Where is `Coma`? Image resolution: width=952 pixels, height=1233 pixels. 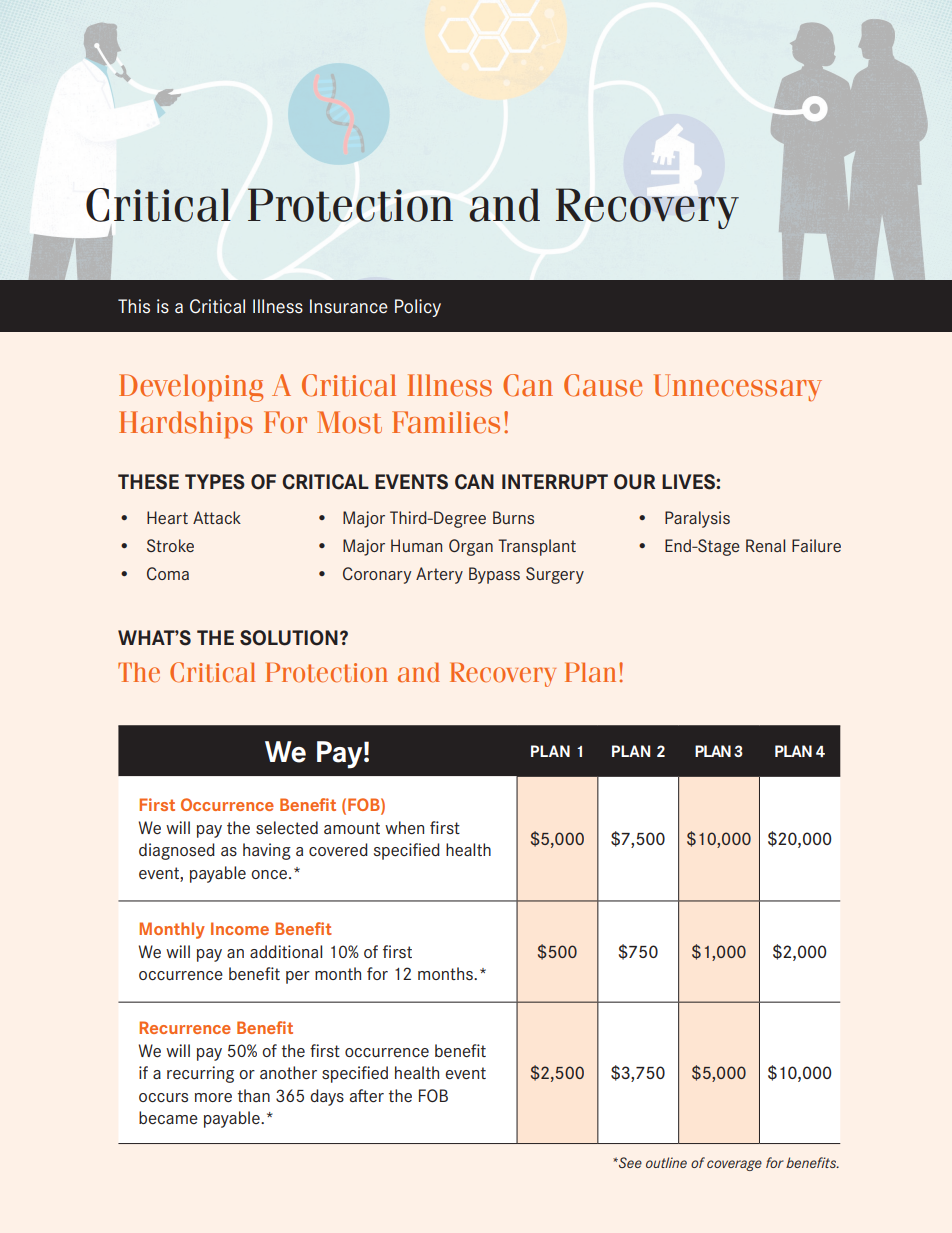
Coma is located at coordinates (168, 573).
